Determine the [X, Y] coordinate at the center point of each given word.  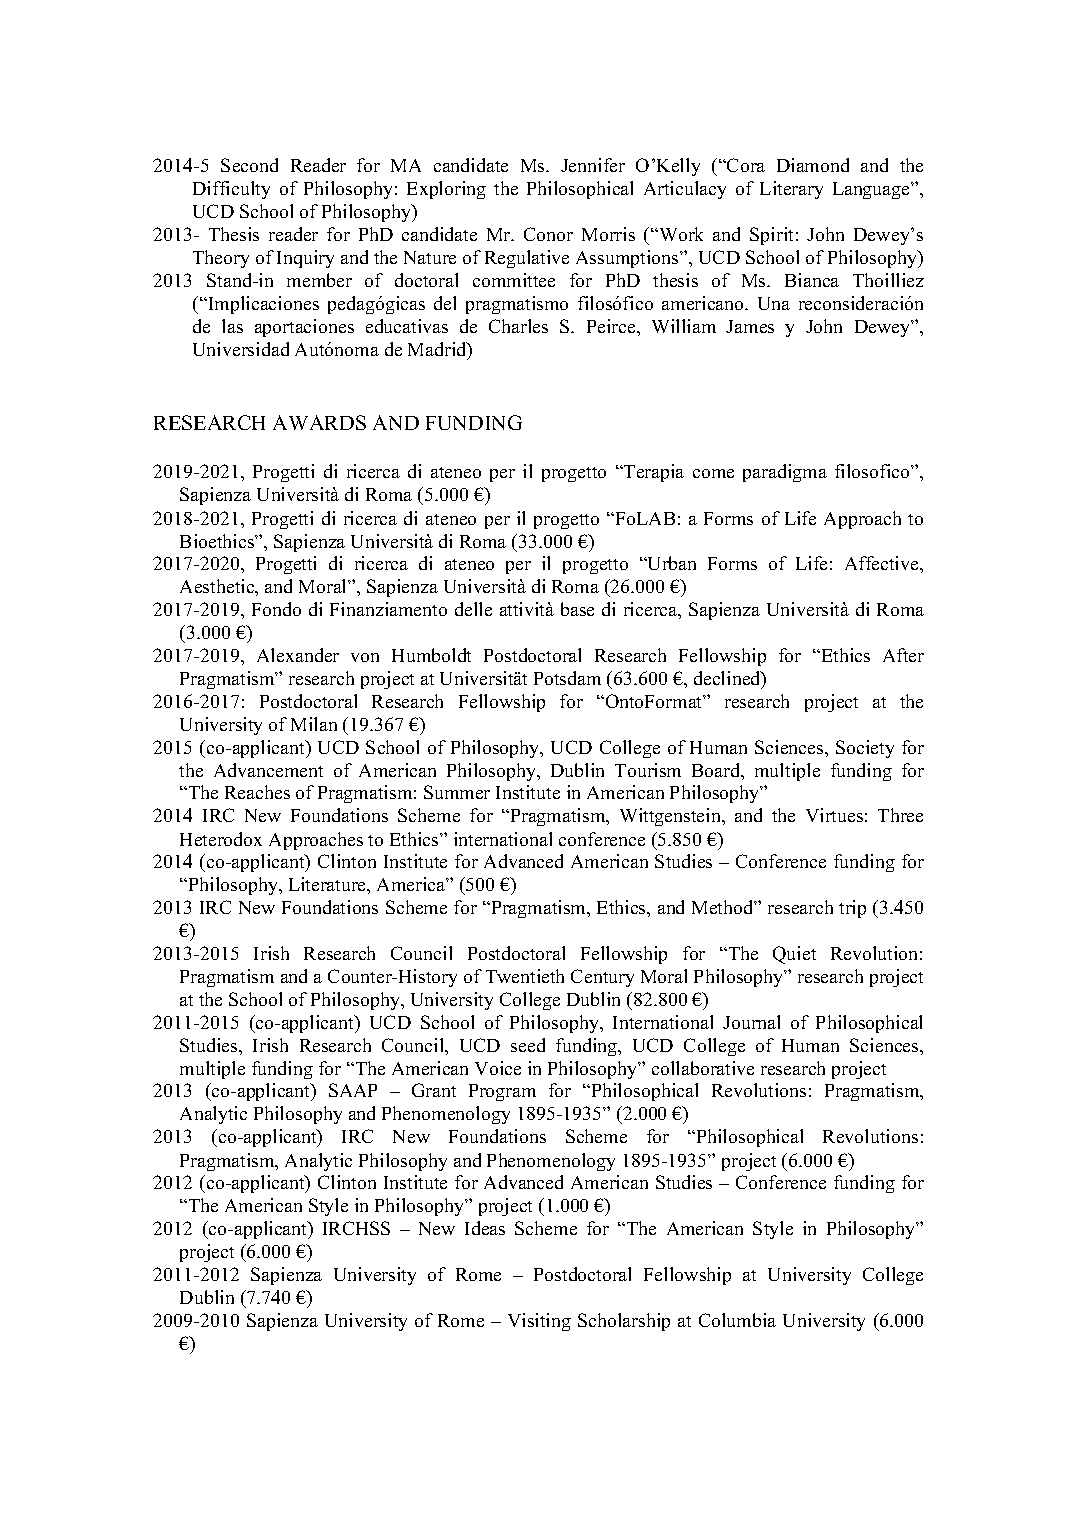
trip [852, 909]
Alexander [298, 655]
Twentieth [525, 976]
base [577, 609]
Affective [883, 563]
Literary [791, 190]
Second [249, 165]
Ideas [485, 1228]
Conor [548, 234]
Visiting [539, 1322]
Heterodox [221, 839]
